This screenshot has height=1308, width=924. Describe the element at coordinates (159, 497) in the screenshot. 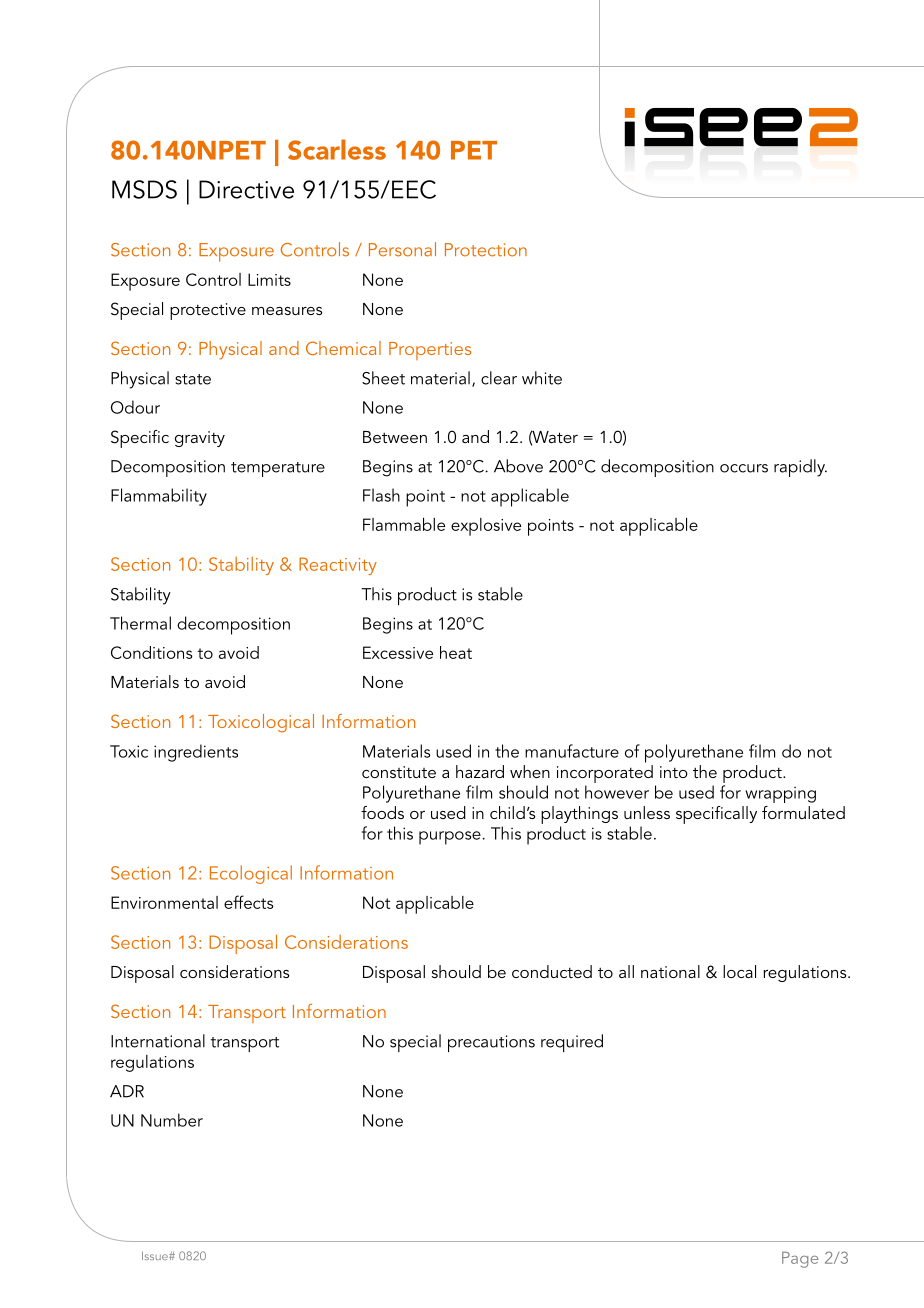

I see `Flammability` at that location.
